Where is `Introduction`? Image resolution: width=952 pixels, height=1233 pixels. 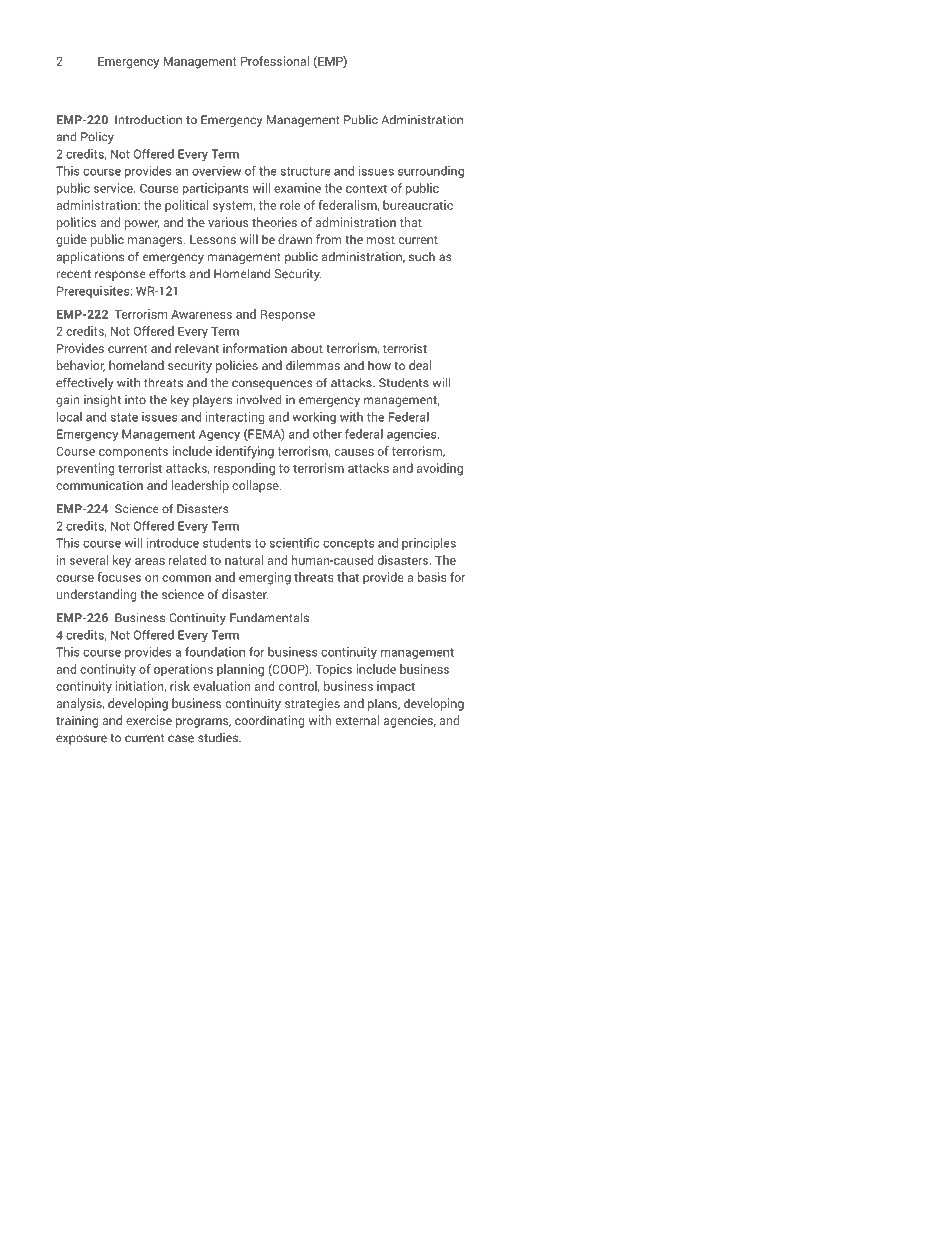 Introduction is located at coordinates (148, 120).
